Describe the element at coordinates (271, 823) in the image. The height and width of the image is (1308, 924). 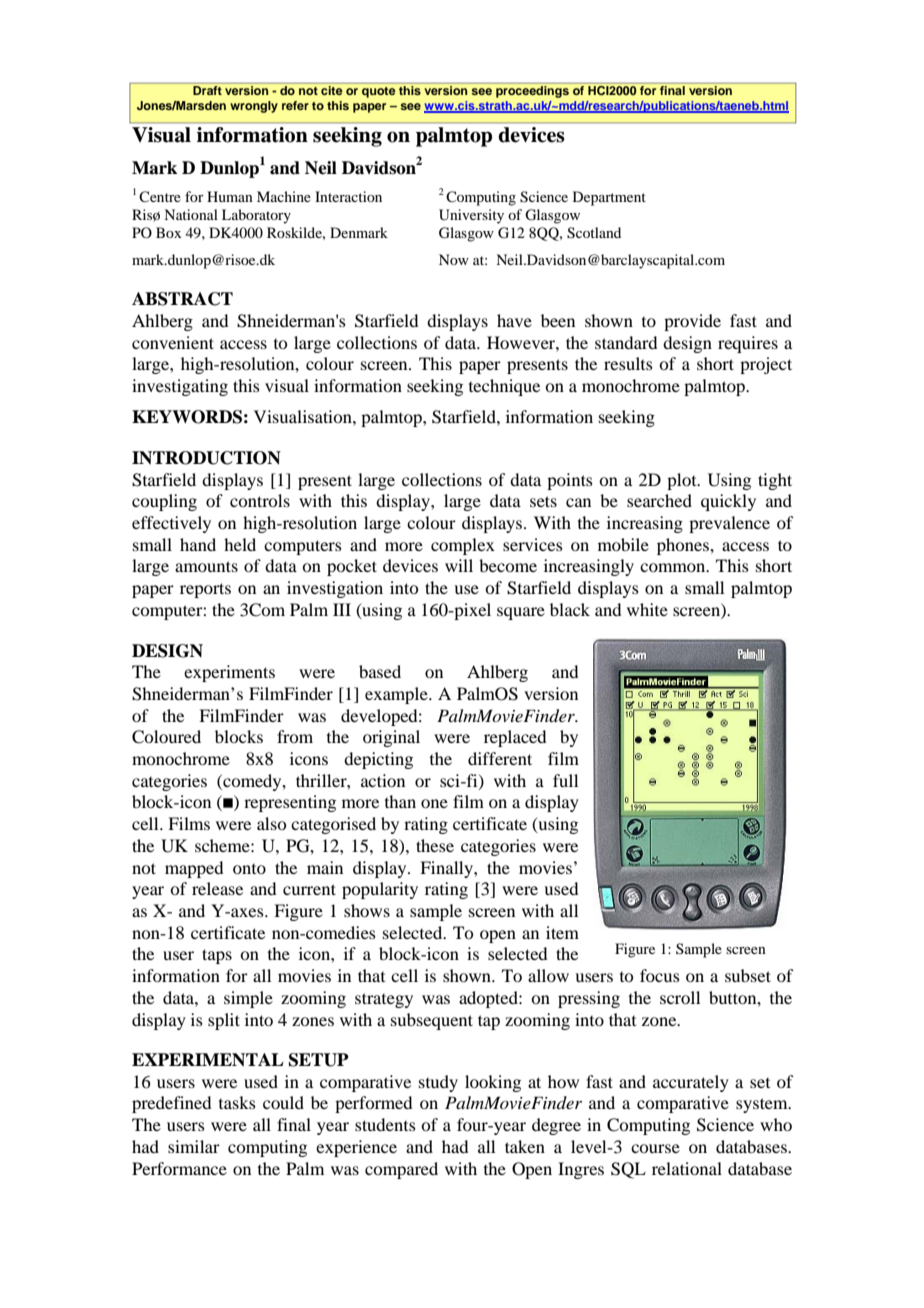
I see `also` at that location.
